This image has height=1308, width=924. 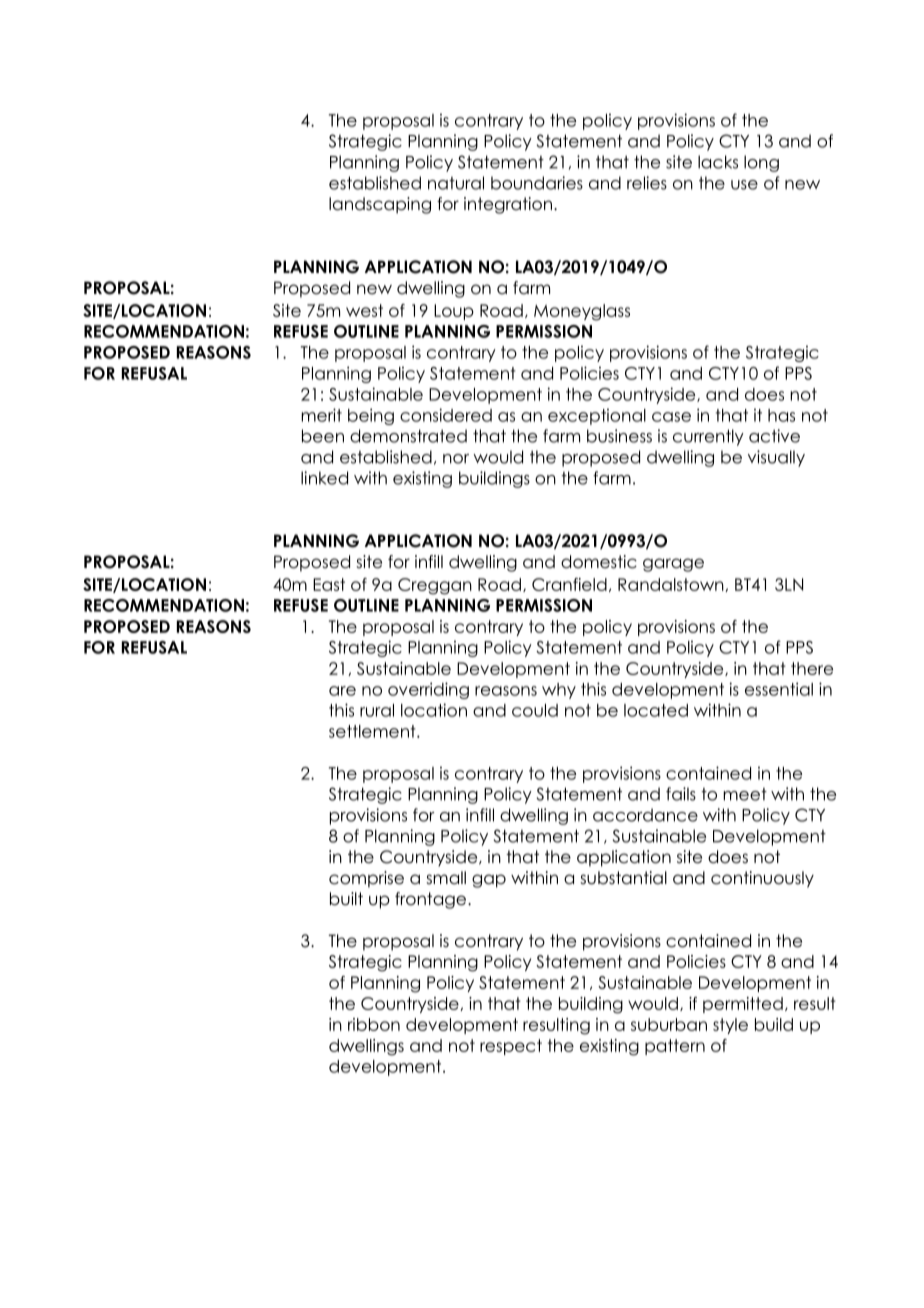 What do you see at coordinates (366, 879) in the image?
I see `comprise` at bounding box center [366, 879].
